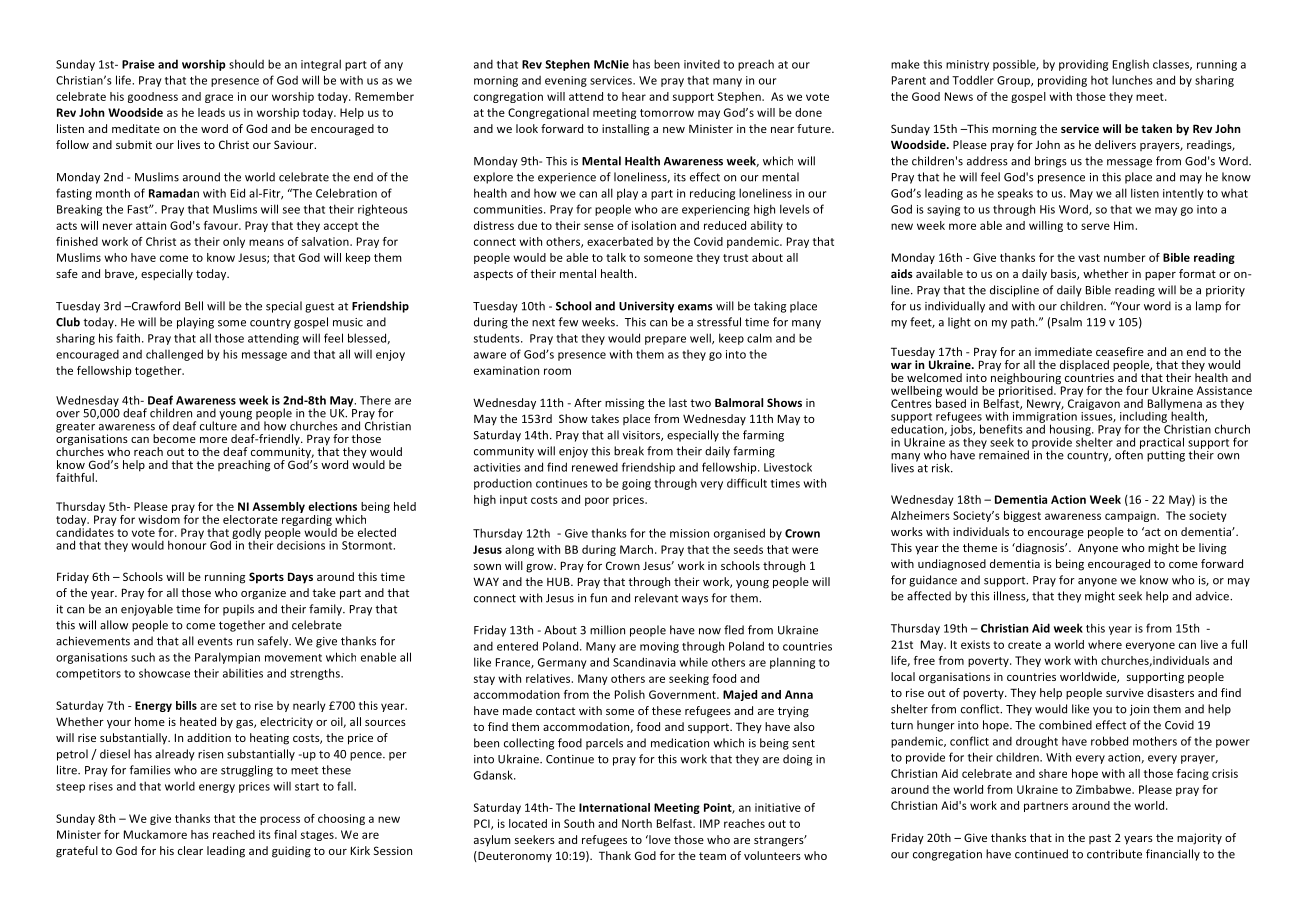  Describe the element at coordinates (1099, 80) in the page. I see `hot` at that location.
